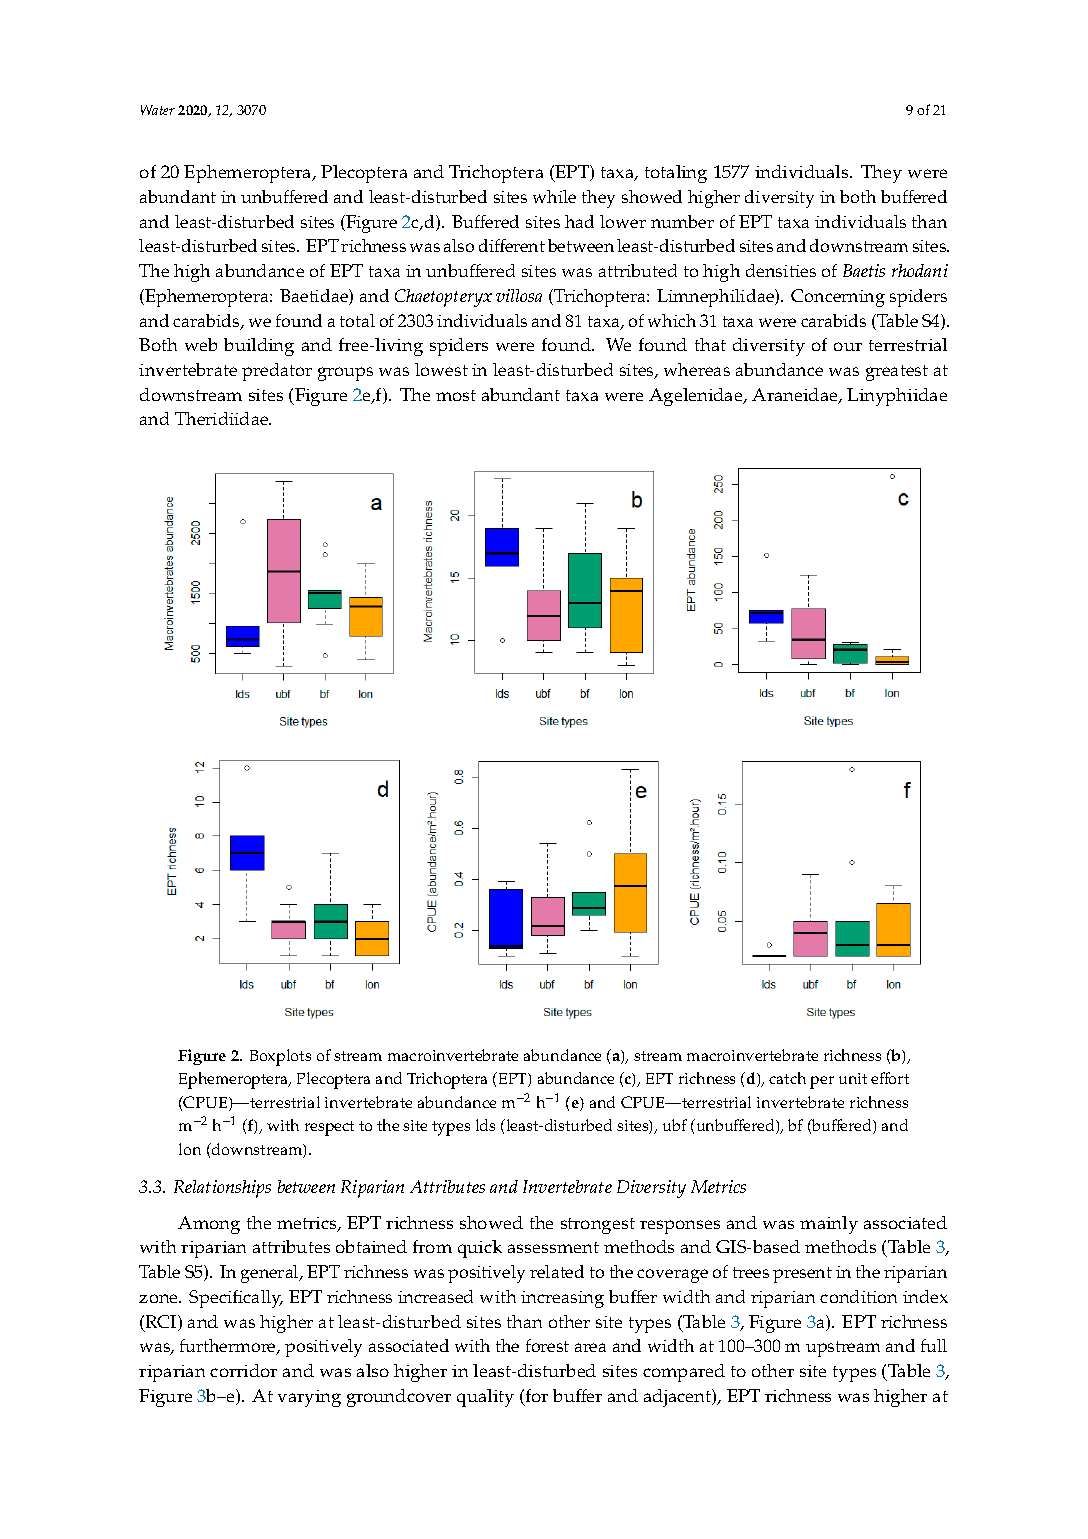 The height and width of the screenshot is (1539, 1088). What do you see at coordinates (554, 196) in the screenshot?
I see `while` at bounding box center [554, 196].
